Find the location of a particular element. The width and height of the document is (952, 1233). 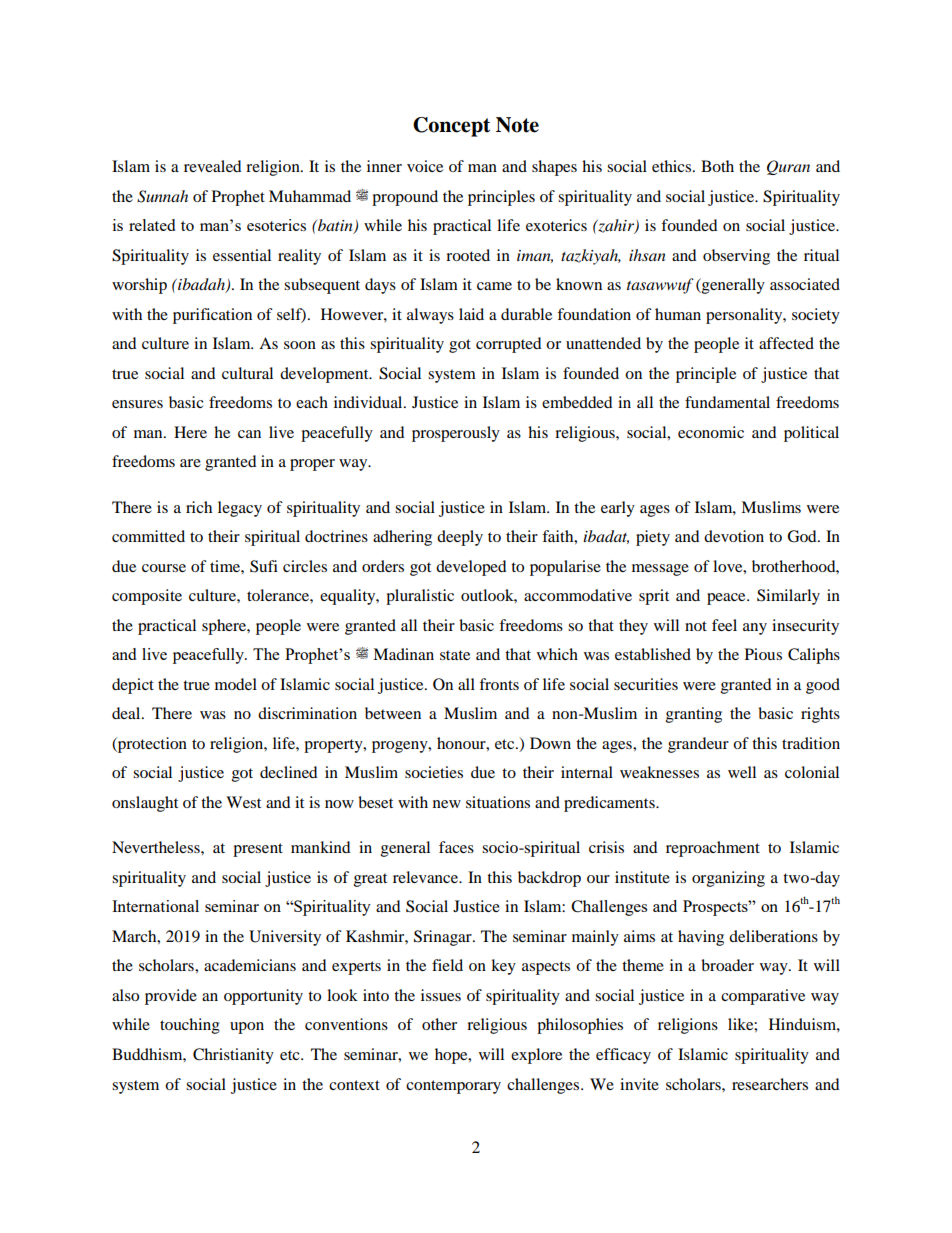

corrupted is located at coordinates (509, 345).
